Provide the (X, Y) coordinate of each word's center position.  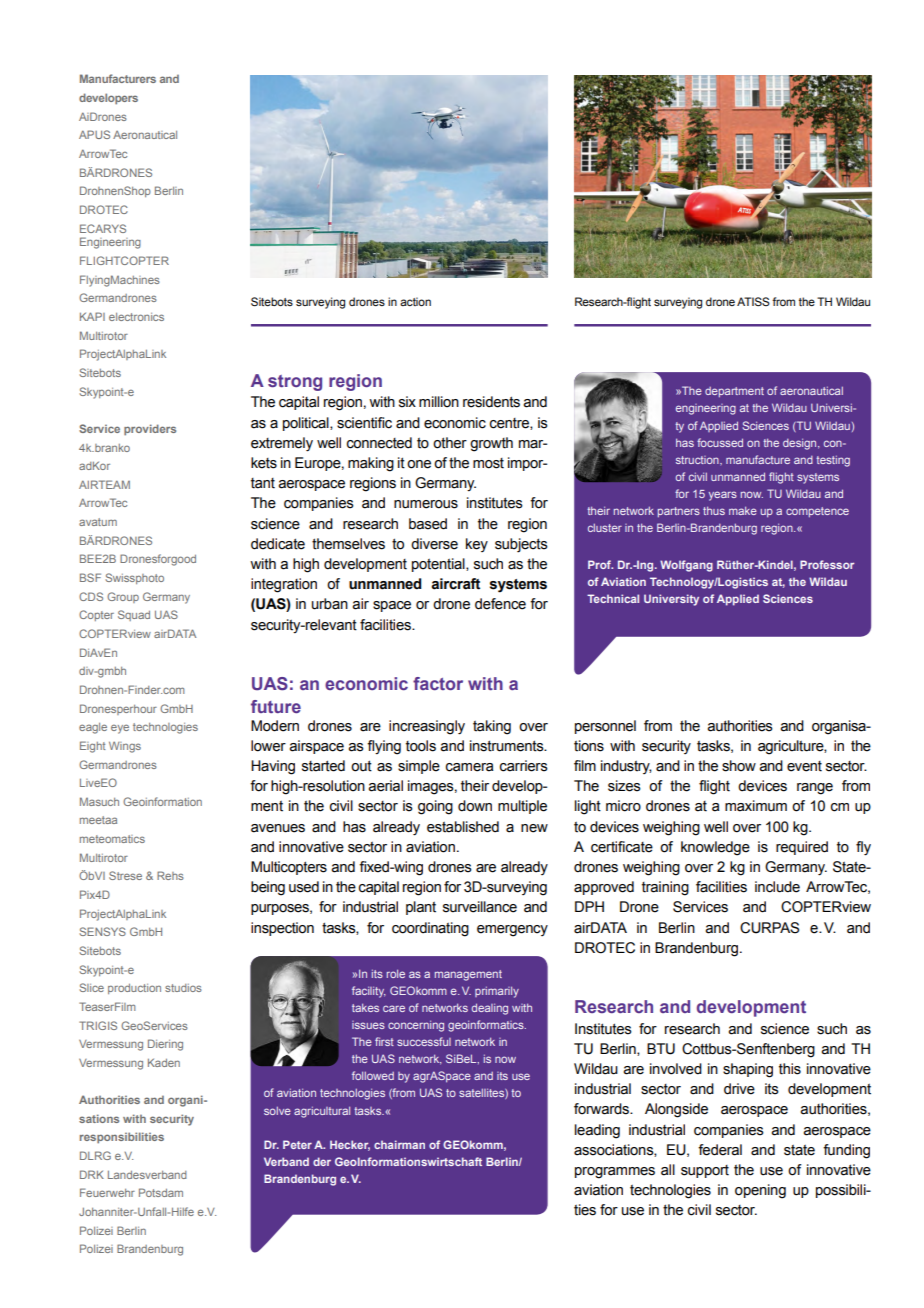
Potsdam (161, 1192)
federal (720, 1150)
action (415, 301)
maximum (756, 806)
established (463, 827)
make (743, 510)
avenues (278, 828)
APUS (94, 134)
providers (150, 430)
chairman (399, 1144)
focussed (720, 442)
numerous (426, 504)
